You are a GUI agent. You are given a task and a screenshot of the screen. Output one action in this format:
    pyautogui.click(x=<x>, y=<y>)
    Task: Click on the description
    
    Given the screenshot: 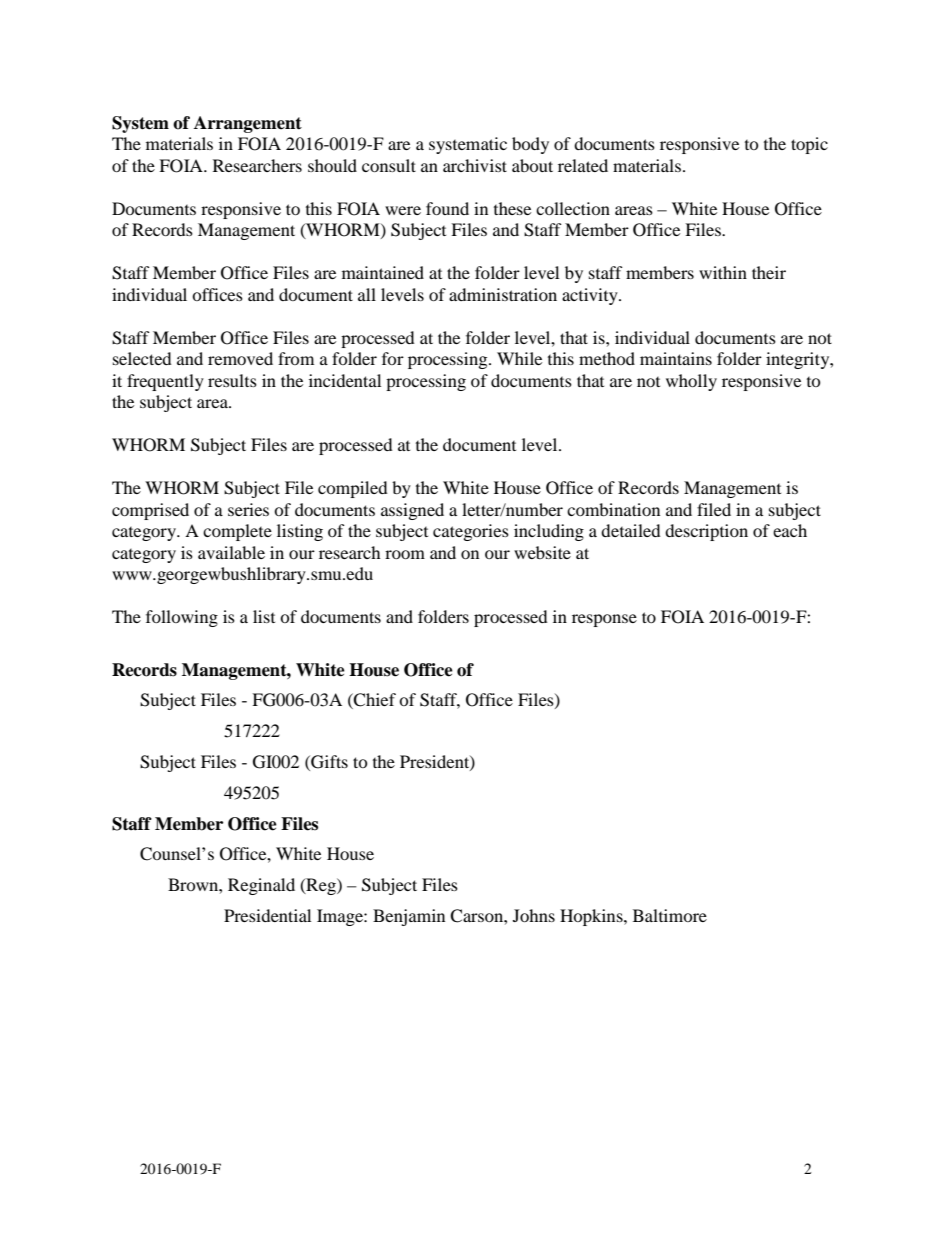 What is the action you would take?
    pyautogui.click(x=706, y=532)
